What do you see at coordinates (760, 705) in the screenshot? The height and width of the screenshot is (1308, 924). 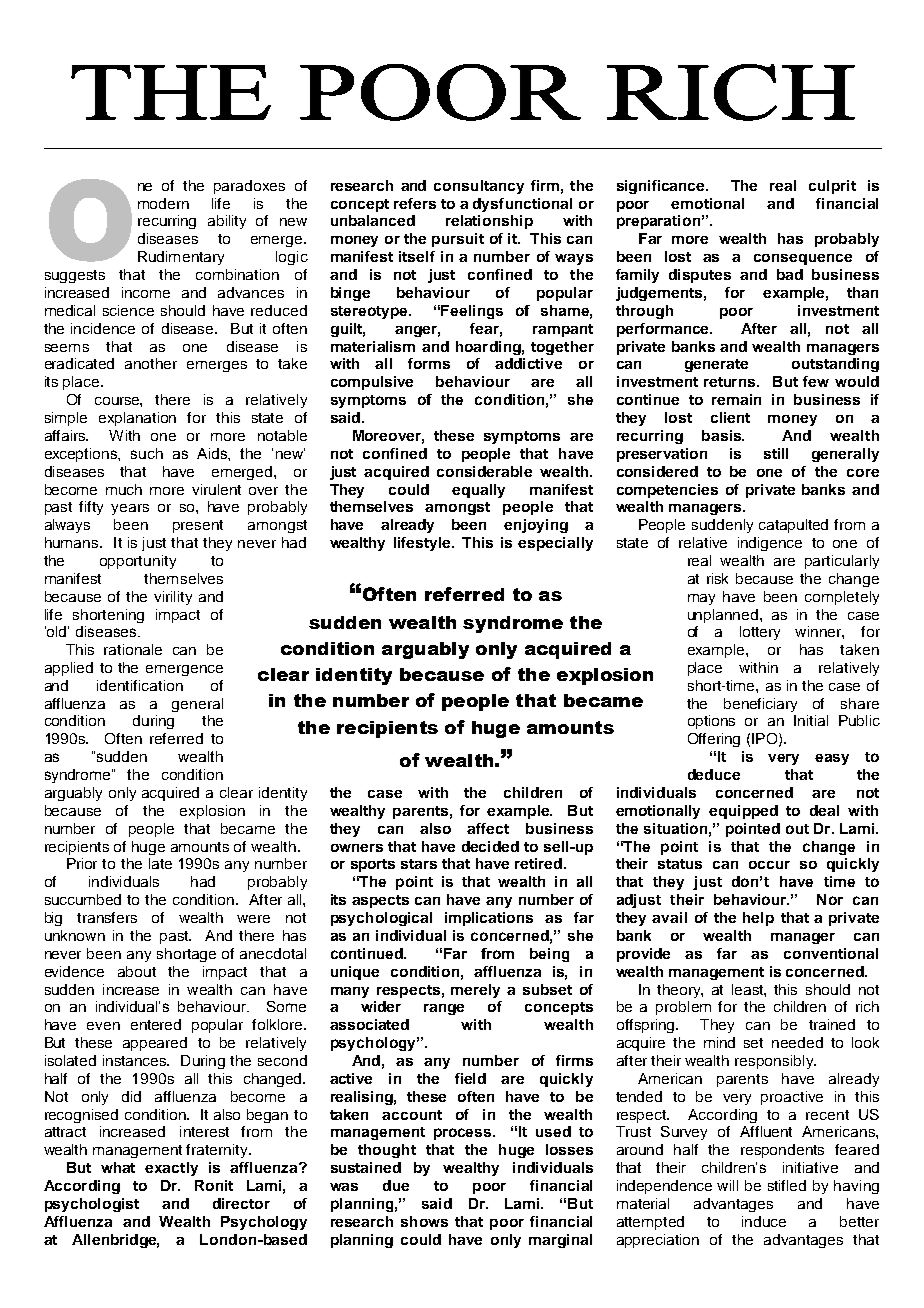 I see `beneficiary` at bounding box center [760, 705].
